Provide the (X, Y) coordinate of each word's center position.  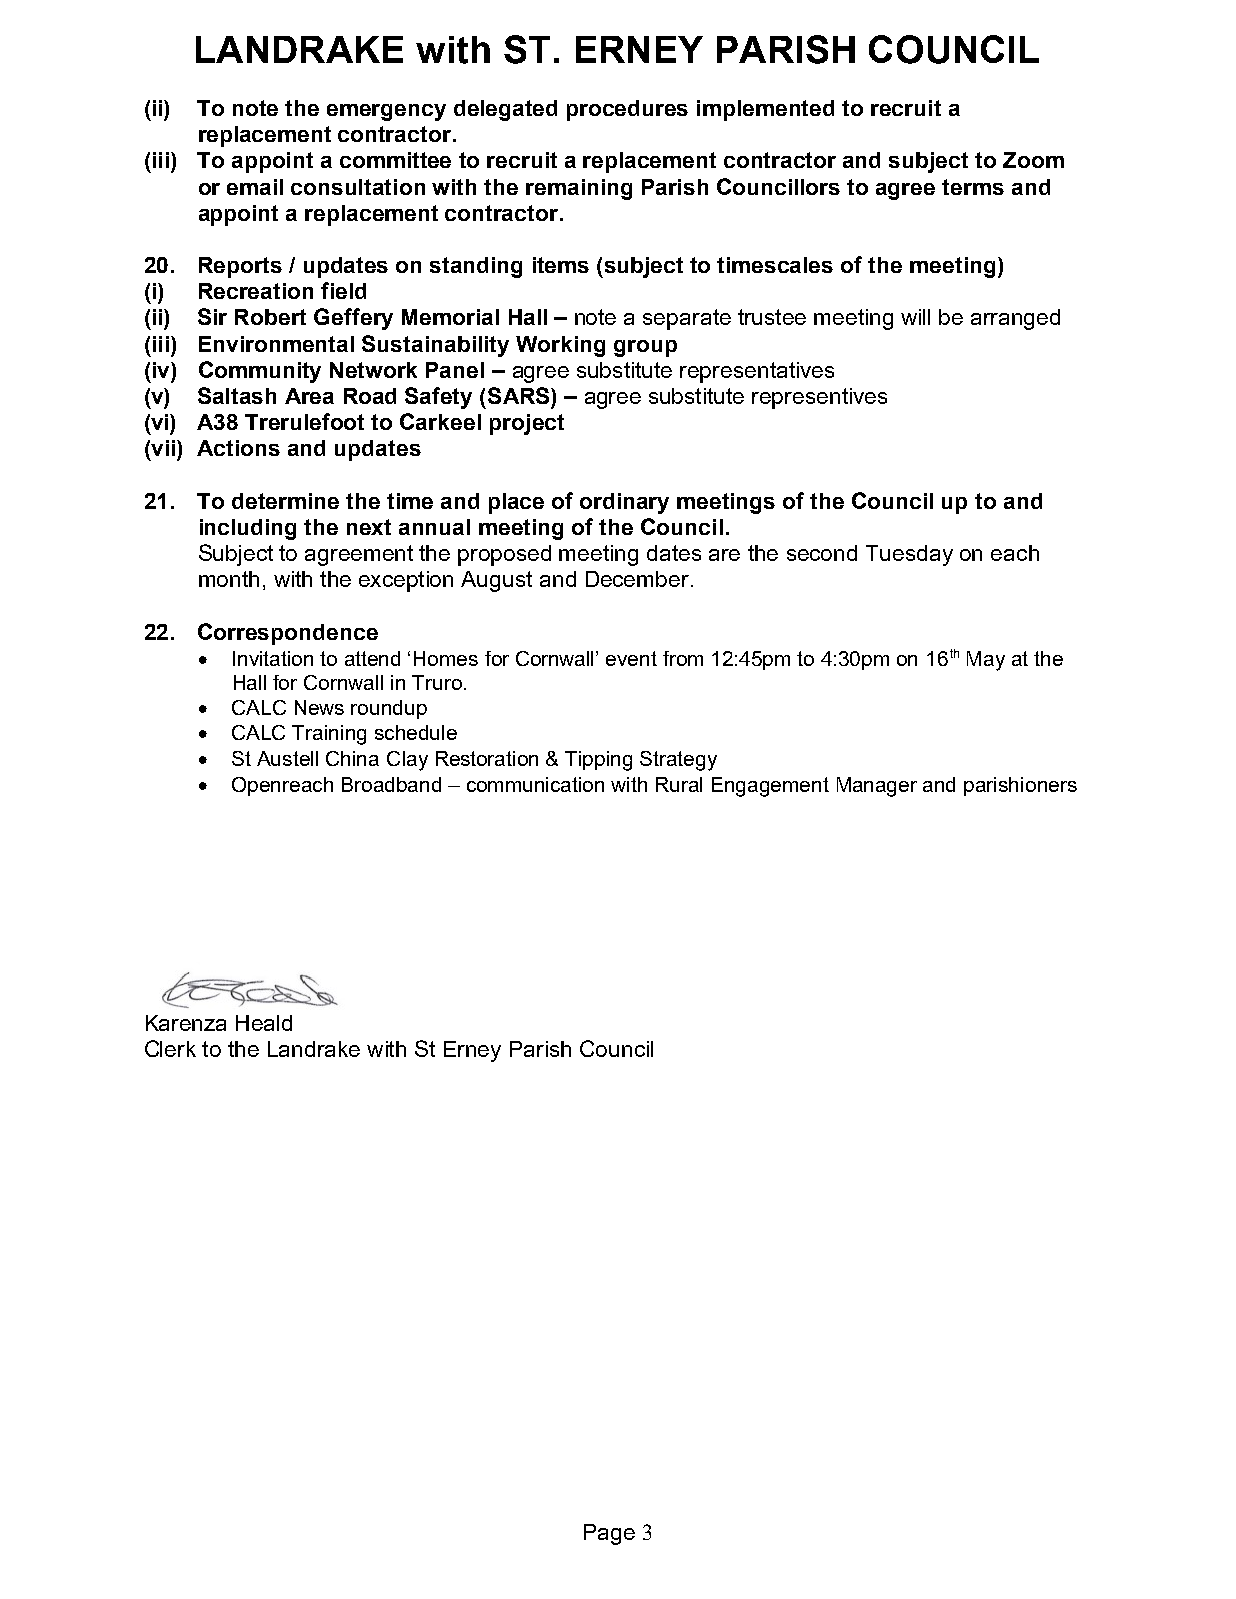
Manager (877, 787)
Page (609, 1534)
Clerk (170, 1048)
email (255, 187)
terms (973, 187)
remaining (579, 189)
